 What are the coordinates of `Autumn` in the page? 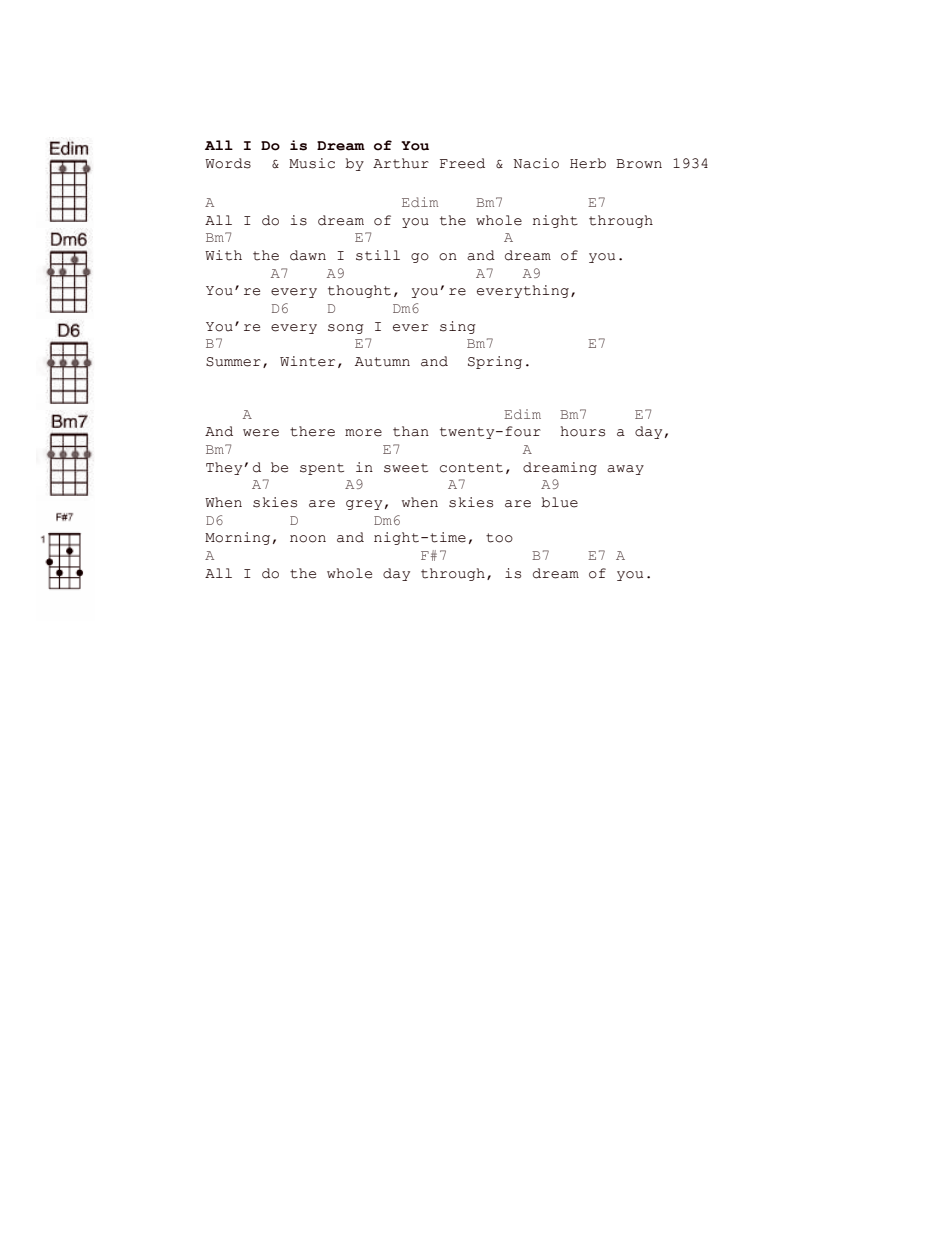 It's located at (382, 362).
